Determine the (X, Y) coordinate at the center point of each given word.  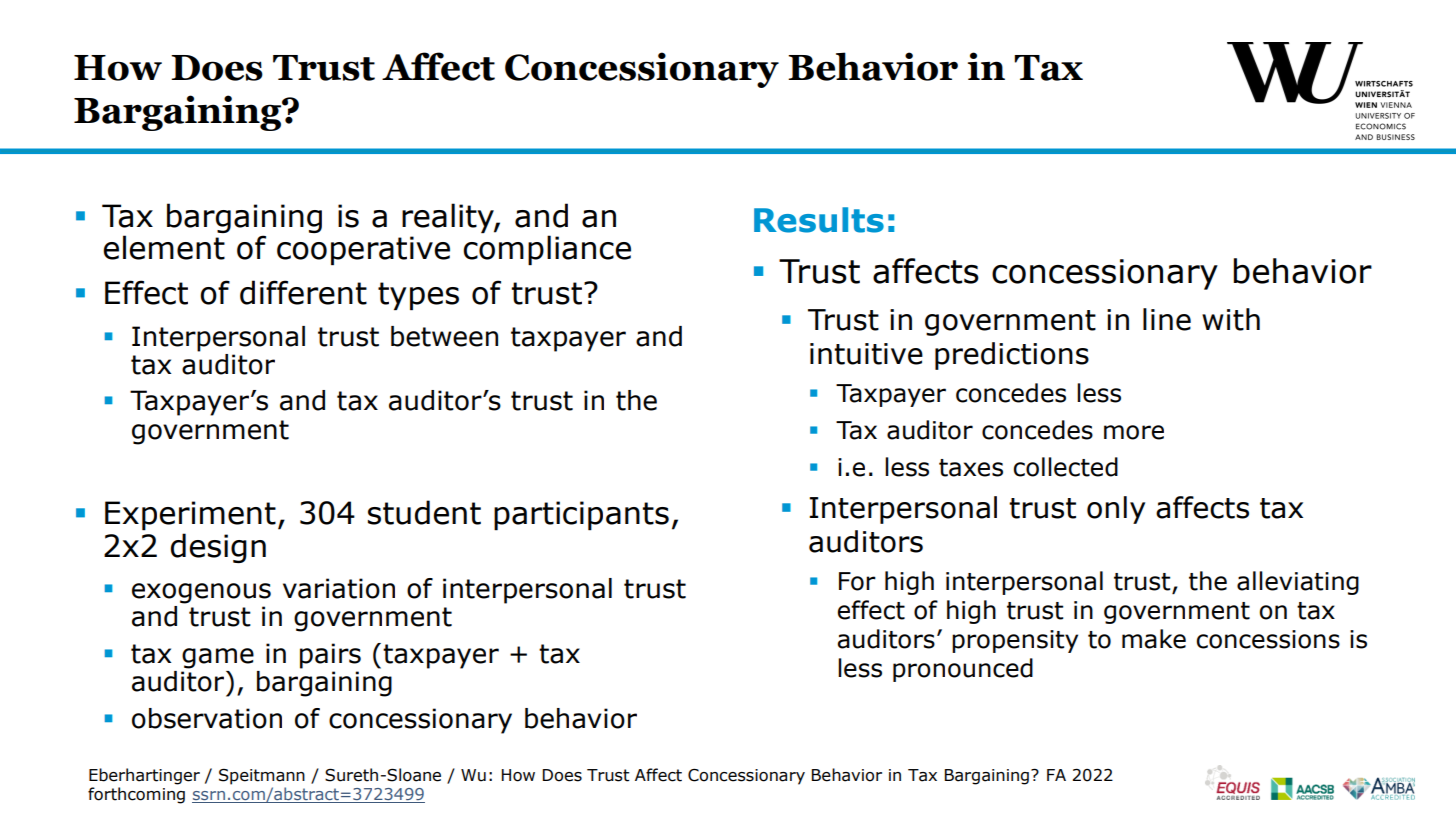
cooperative (363, 250)
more (1134, 432)
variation (339, 588)
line (1167, 319)
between (444, 336)
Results (819, 220)
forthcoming (136, 795)
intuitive (866, 354)
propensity (1015, 641)
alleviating (1298, 583)
